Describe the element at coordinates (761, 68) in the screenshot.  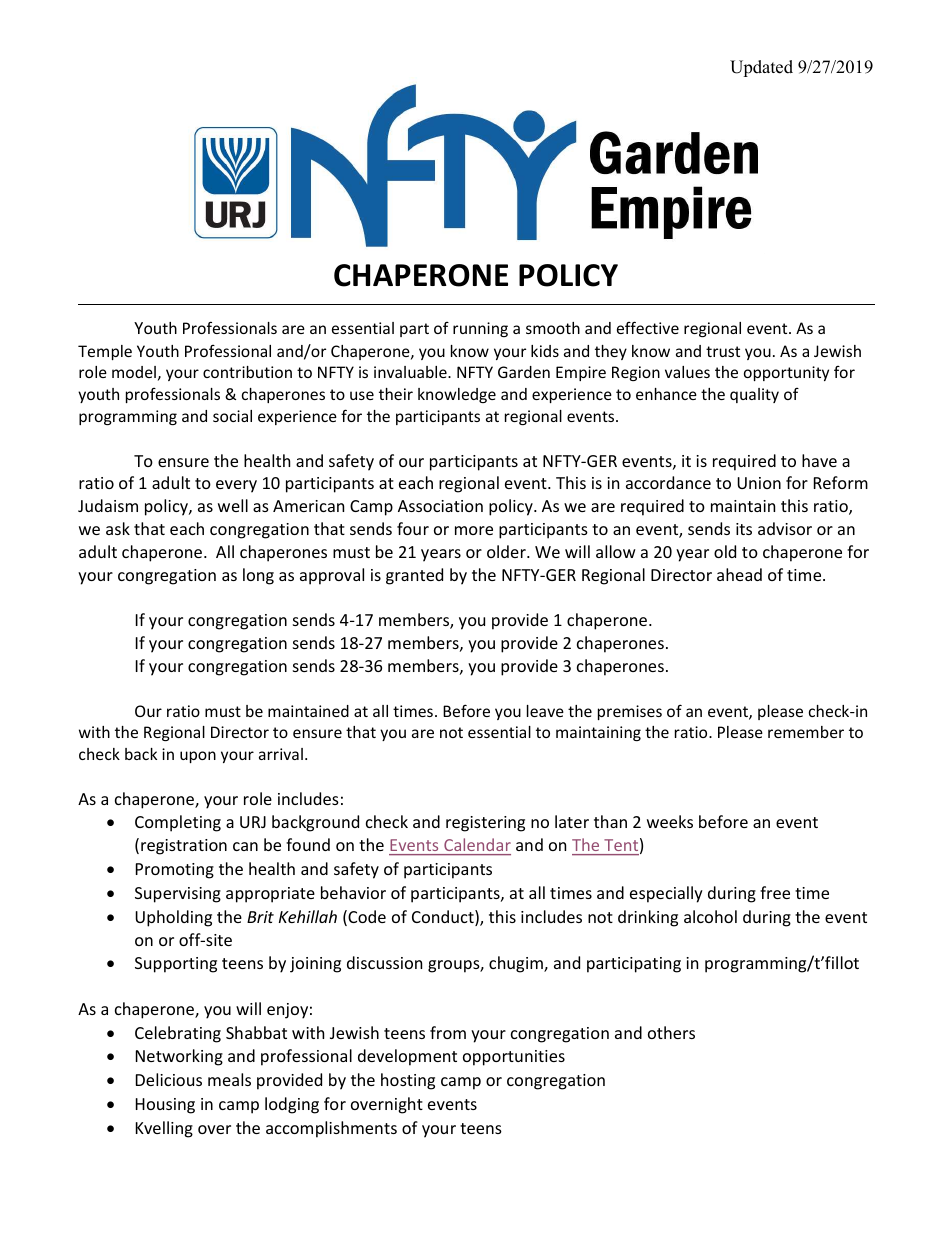
I see `Updated` at that location.
